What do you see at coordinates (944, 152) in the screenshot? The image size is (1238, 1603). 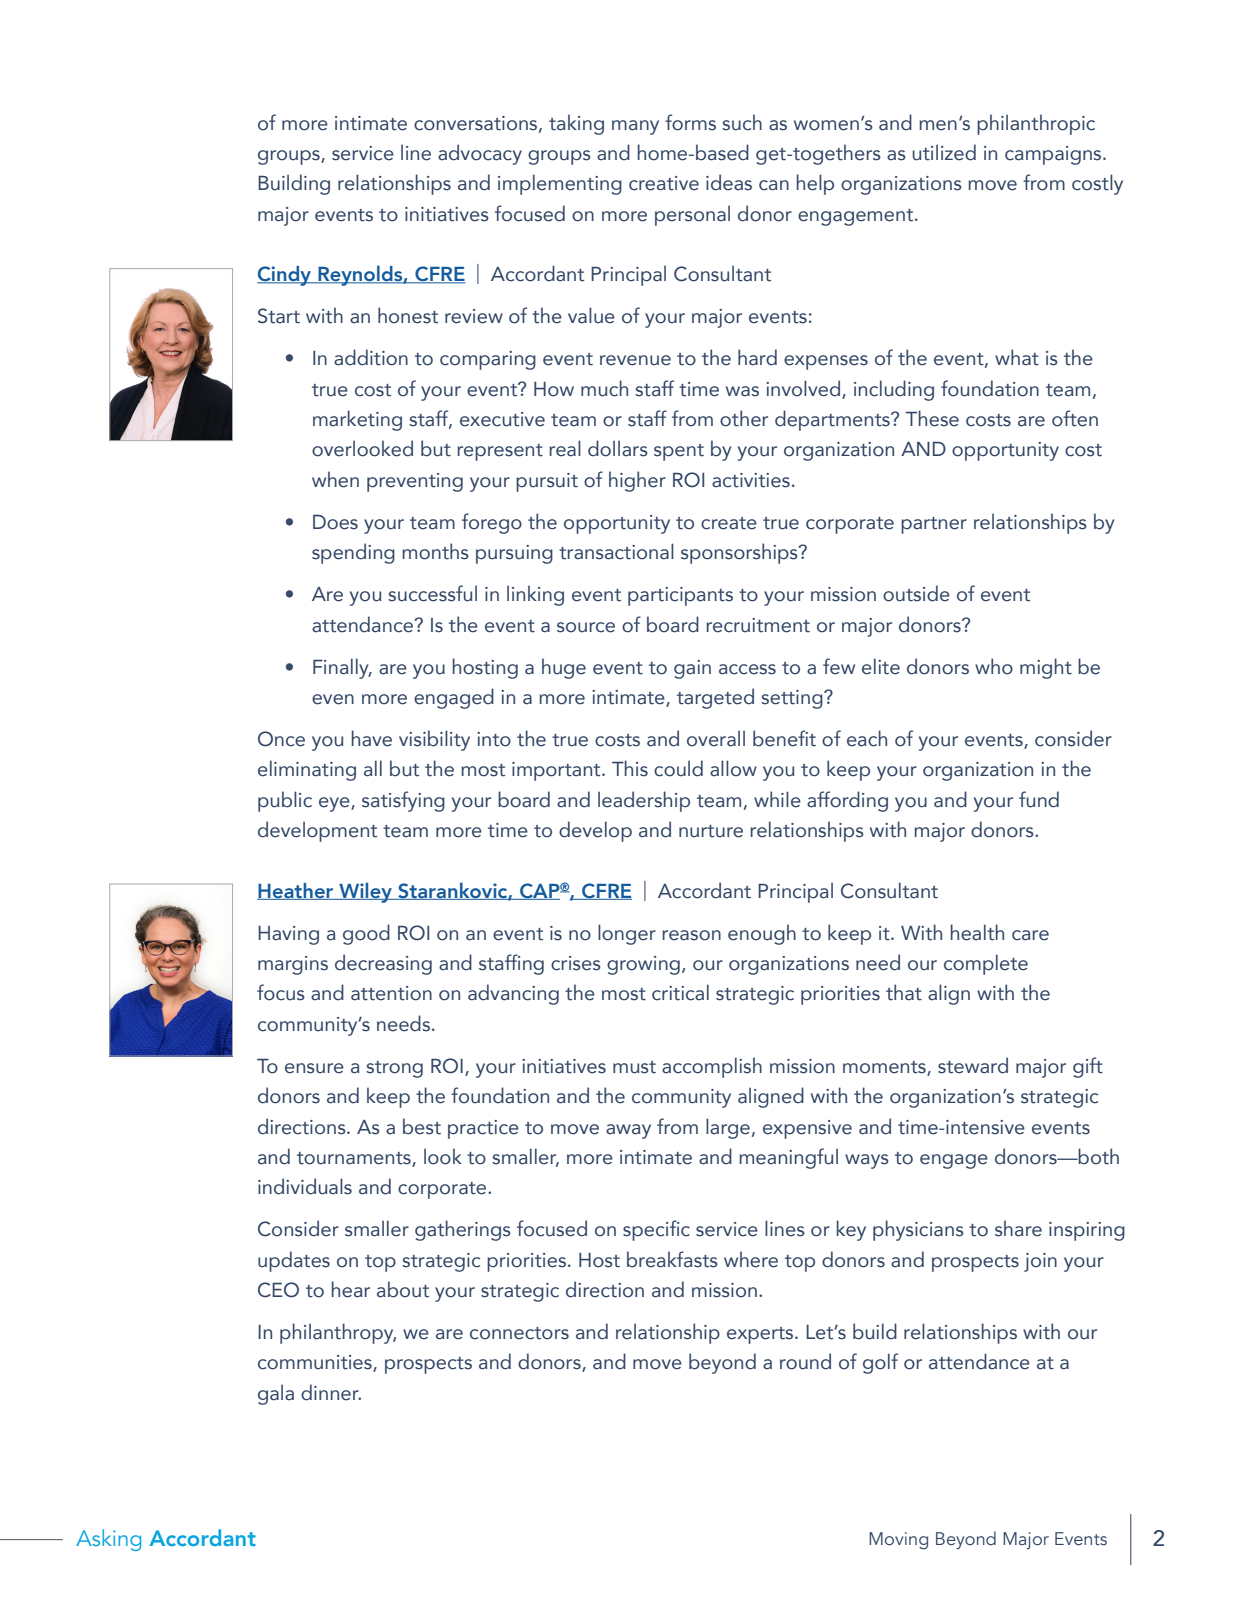 I see `utilized` at bounding box center [944, 152].
